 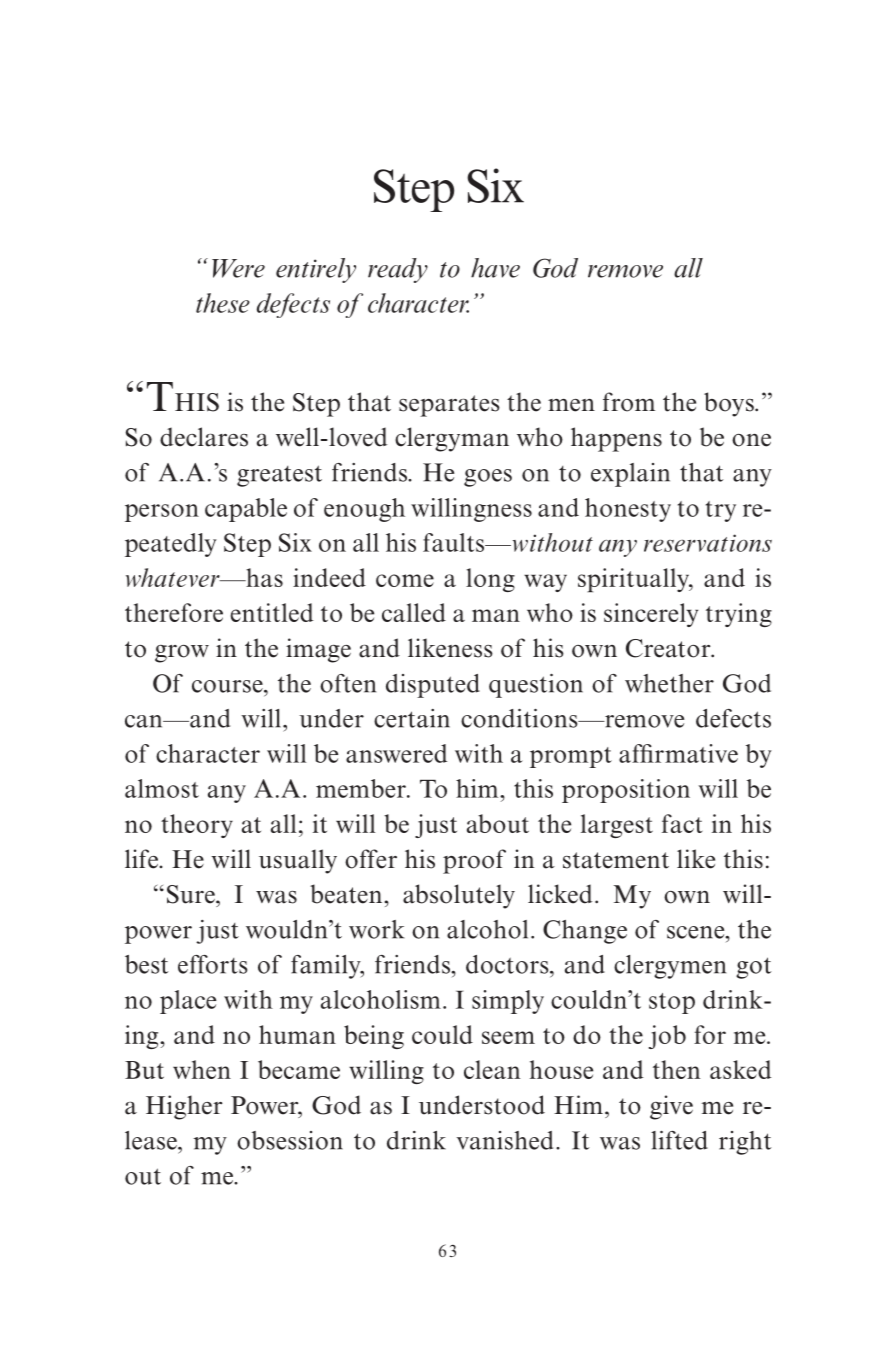 What do you see at coordinates (669, 683) in the screenshot?
I see `whether` at bounding box center [669, 683].
